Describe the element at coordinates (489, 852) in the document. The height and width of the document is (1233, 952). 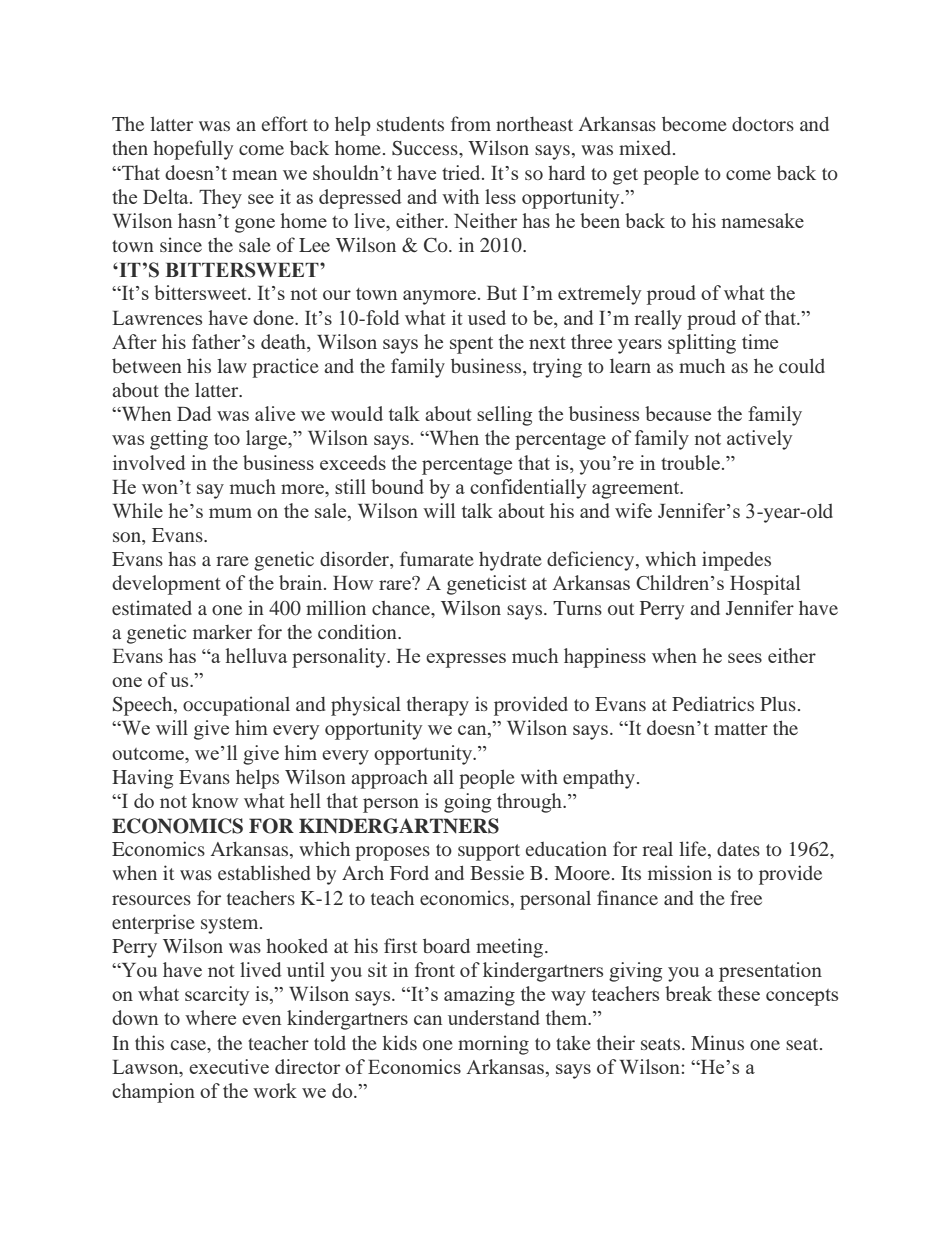
I see `support` at that location.
